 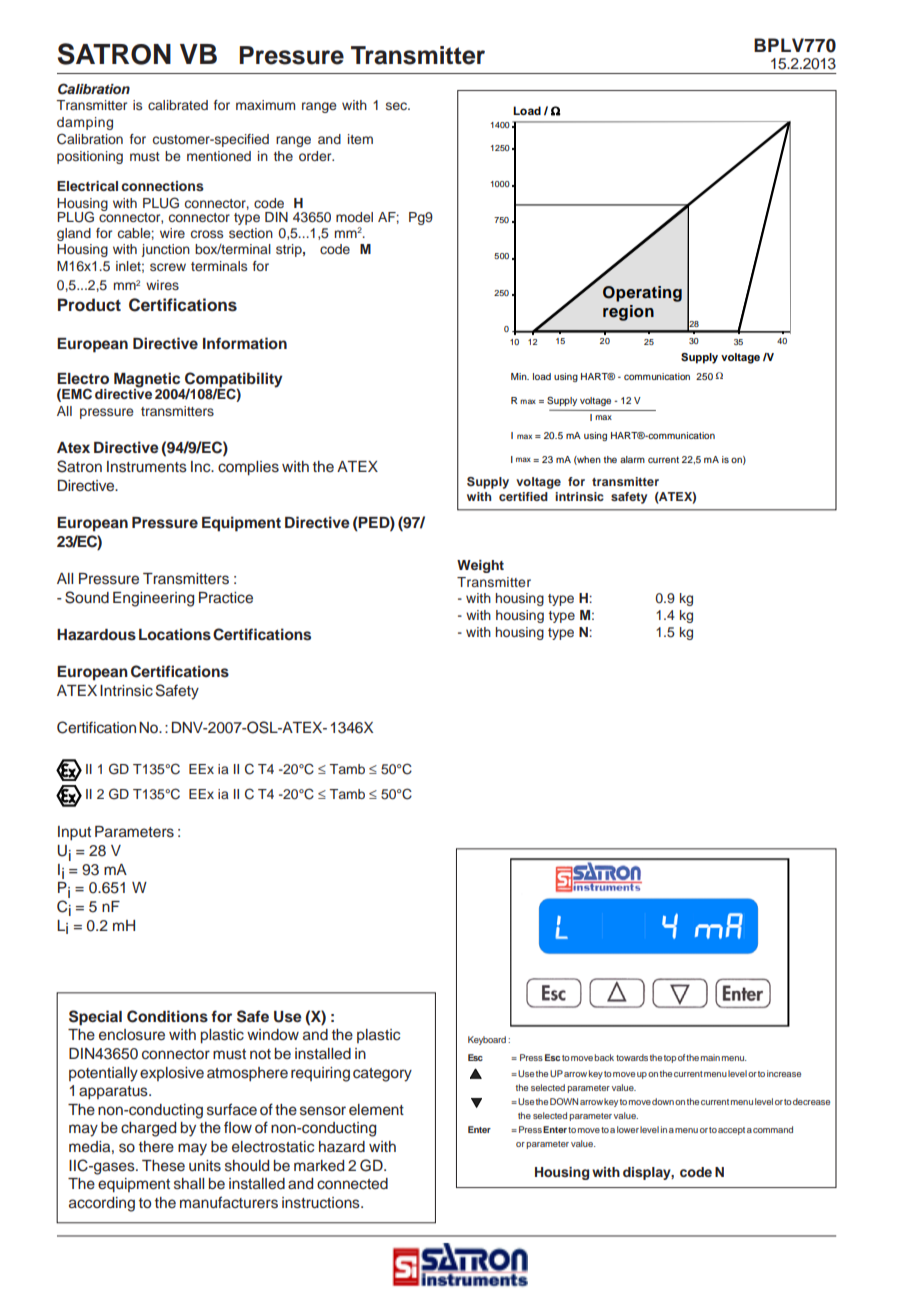 What do you see at coordinates (226, 598) in the screenshot?
I see `Practice` at bounding box center [226, 598].
